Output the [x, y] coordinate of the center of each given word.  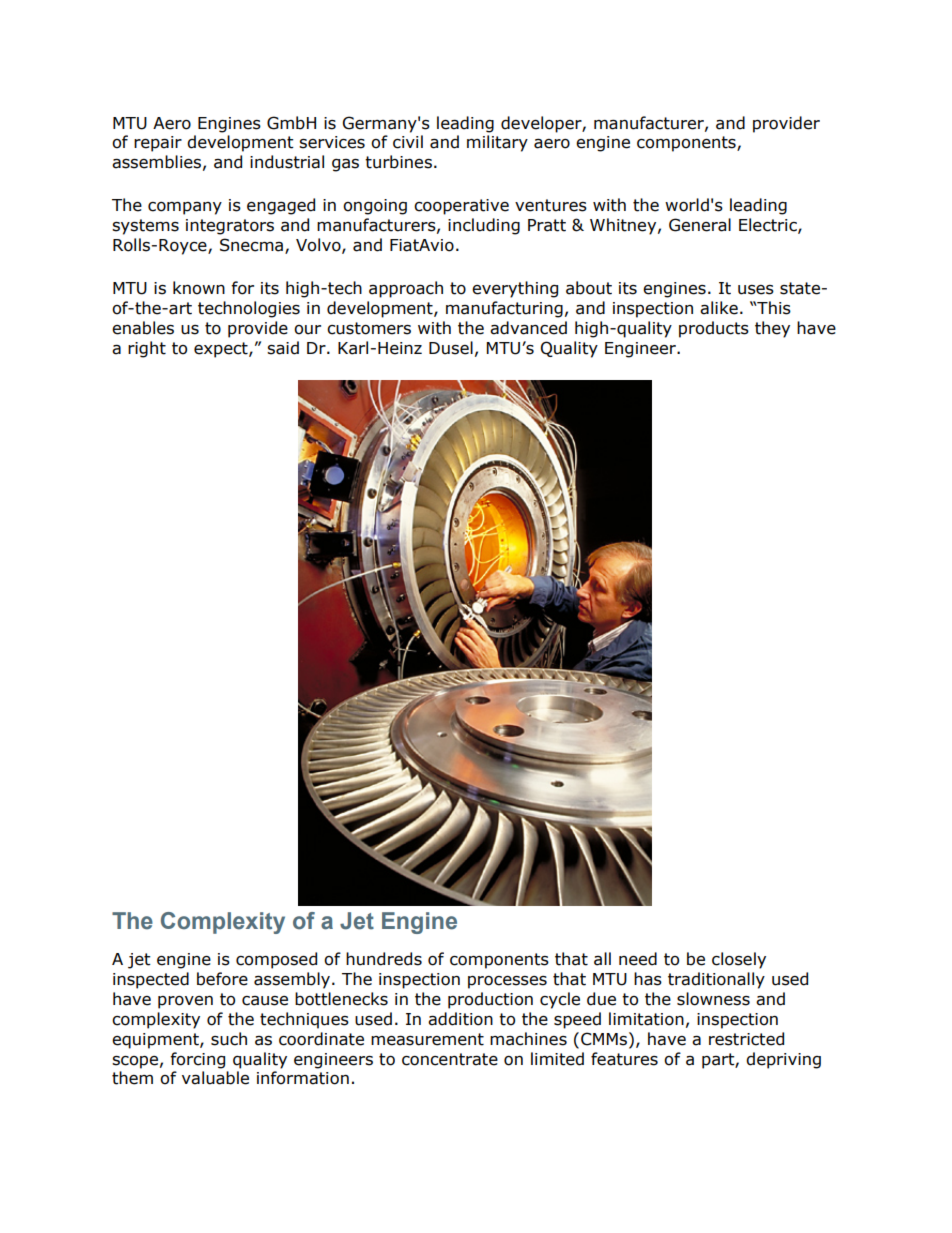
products [714, 329]
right [147, 349]
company [185, 208]
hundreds [384, 959]
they [772, 329]
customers [369, 328]
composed [276, 960]
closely [739, 960]
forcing [197, 1060]
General [700, 225]
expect [222, 350]
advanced [528, 328]
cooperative [461, 207]
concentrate [450, 1059]
